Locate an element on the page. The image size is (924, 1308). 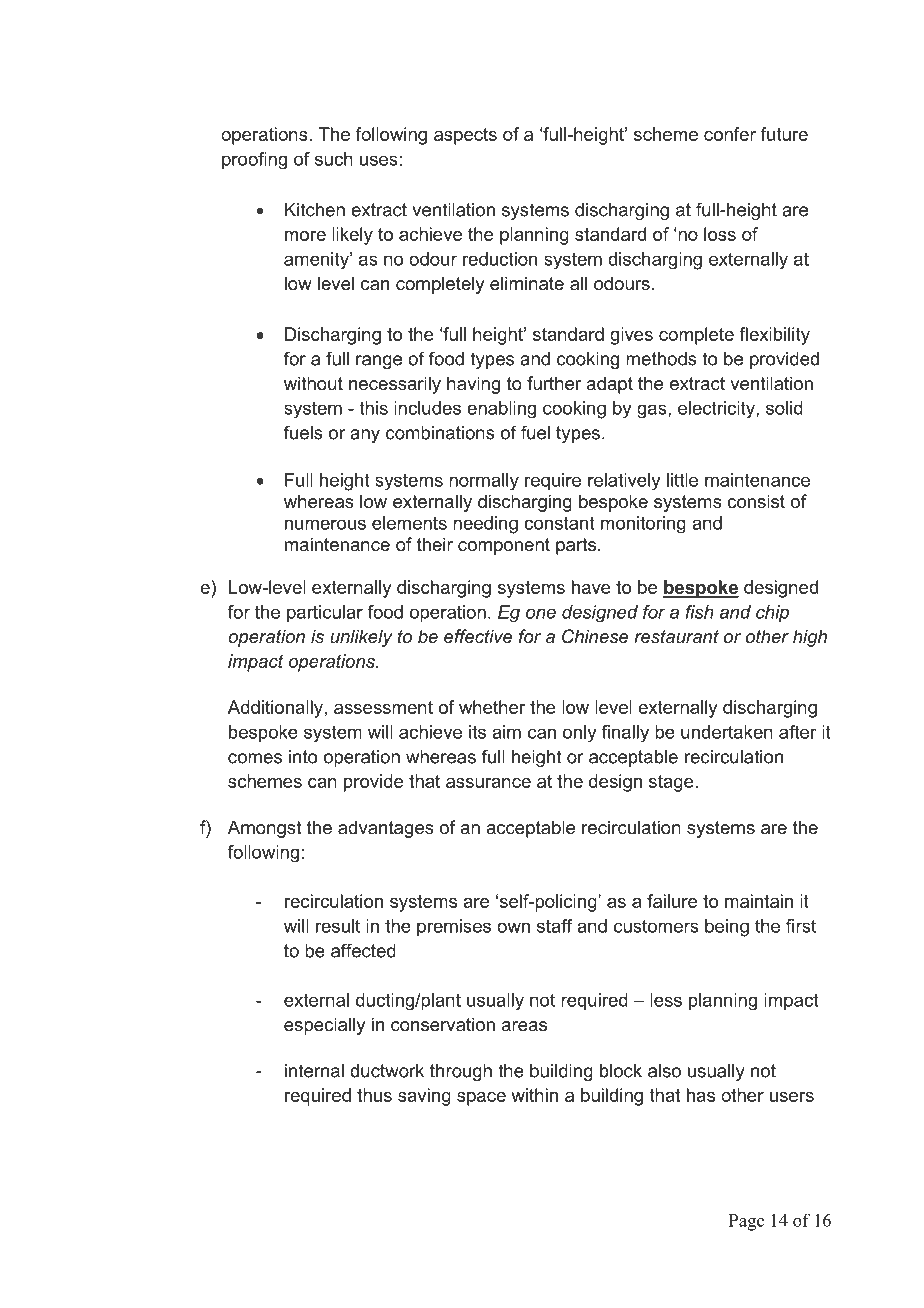
aspects is located at coordinates (465, 136).
